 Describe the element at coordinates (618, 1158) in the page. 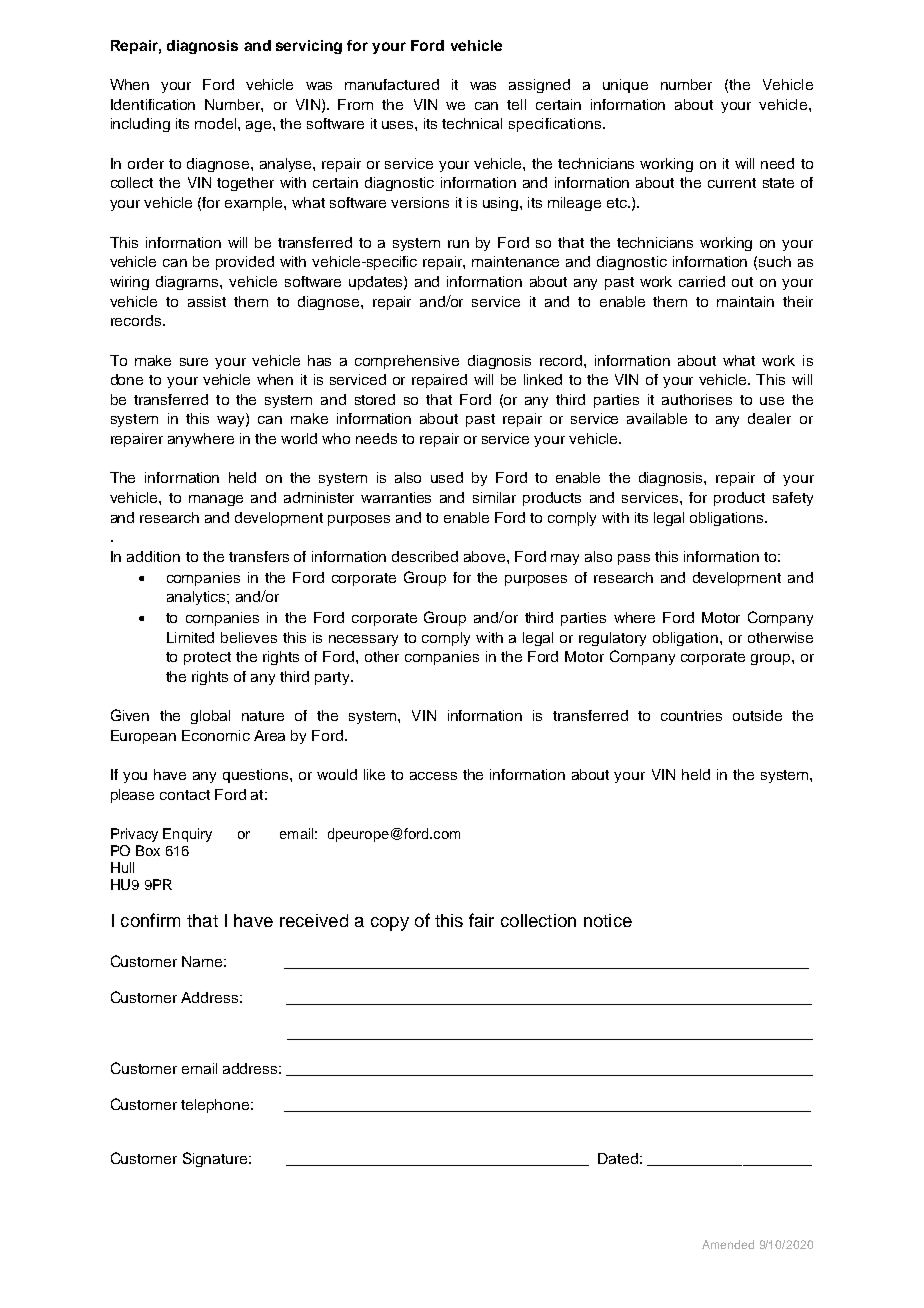

I see `Dated` at that location.
